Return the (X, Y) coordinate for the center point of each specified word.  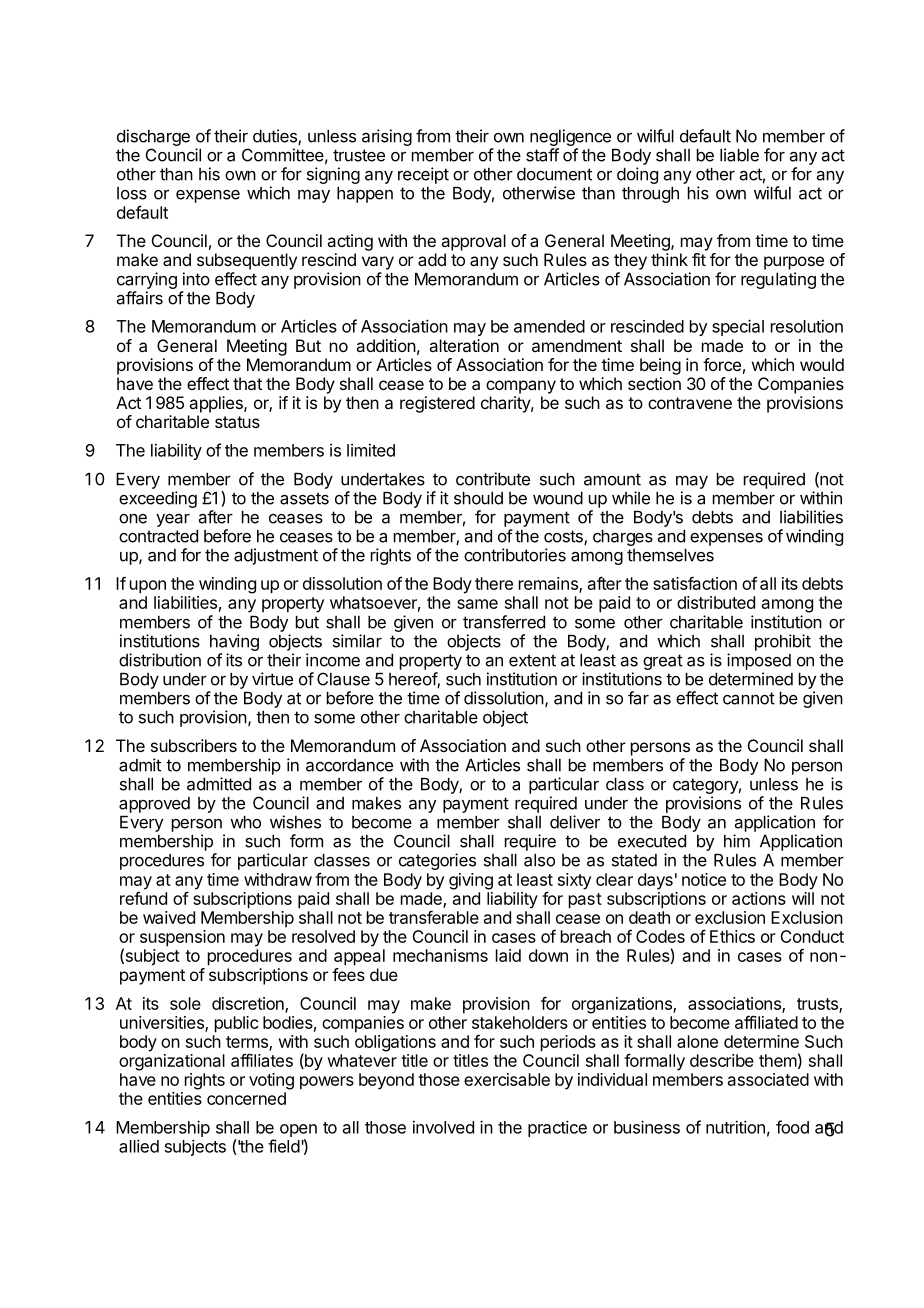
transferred (504, 622)
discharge (153, 137)
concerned (246, 1098)
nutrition (735, 1127)
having (234, 642)
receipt (423, 175)
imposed (759, 661)
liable (739, 155)
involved (443, 1127)
